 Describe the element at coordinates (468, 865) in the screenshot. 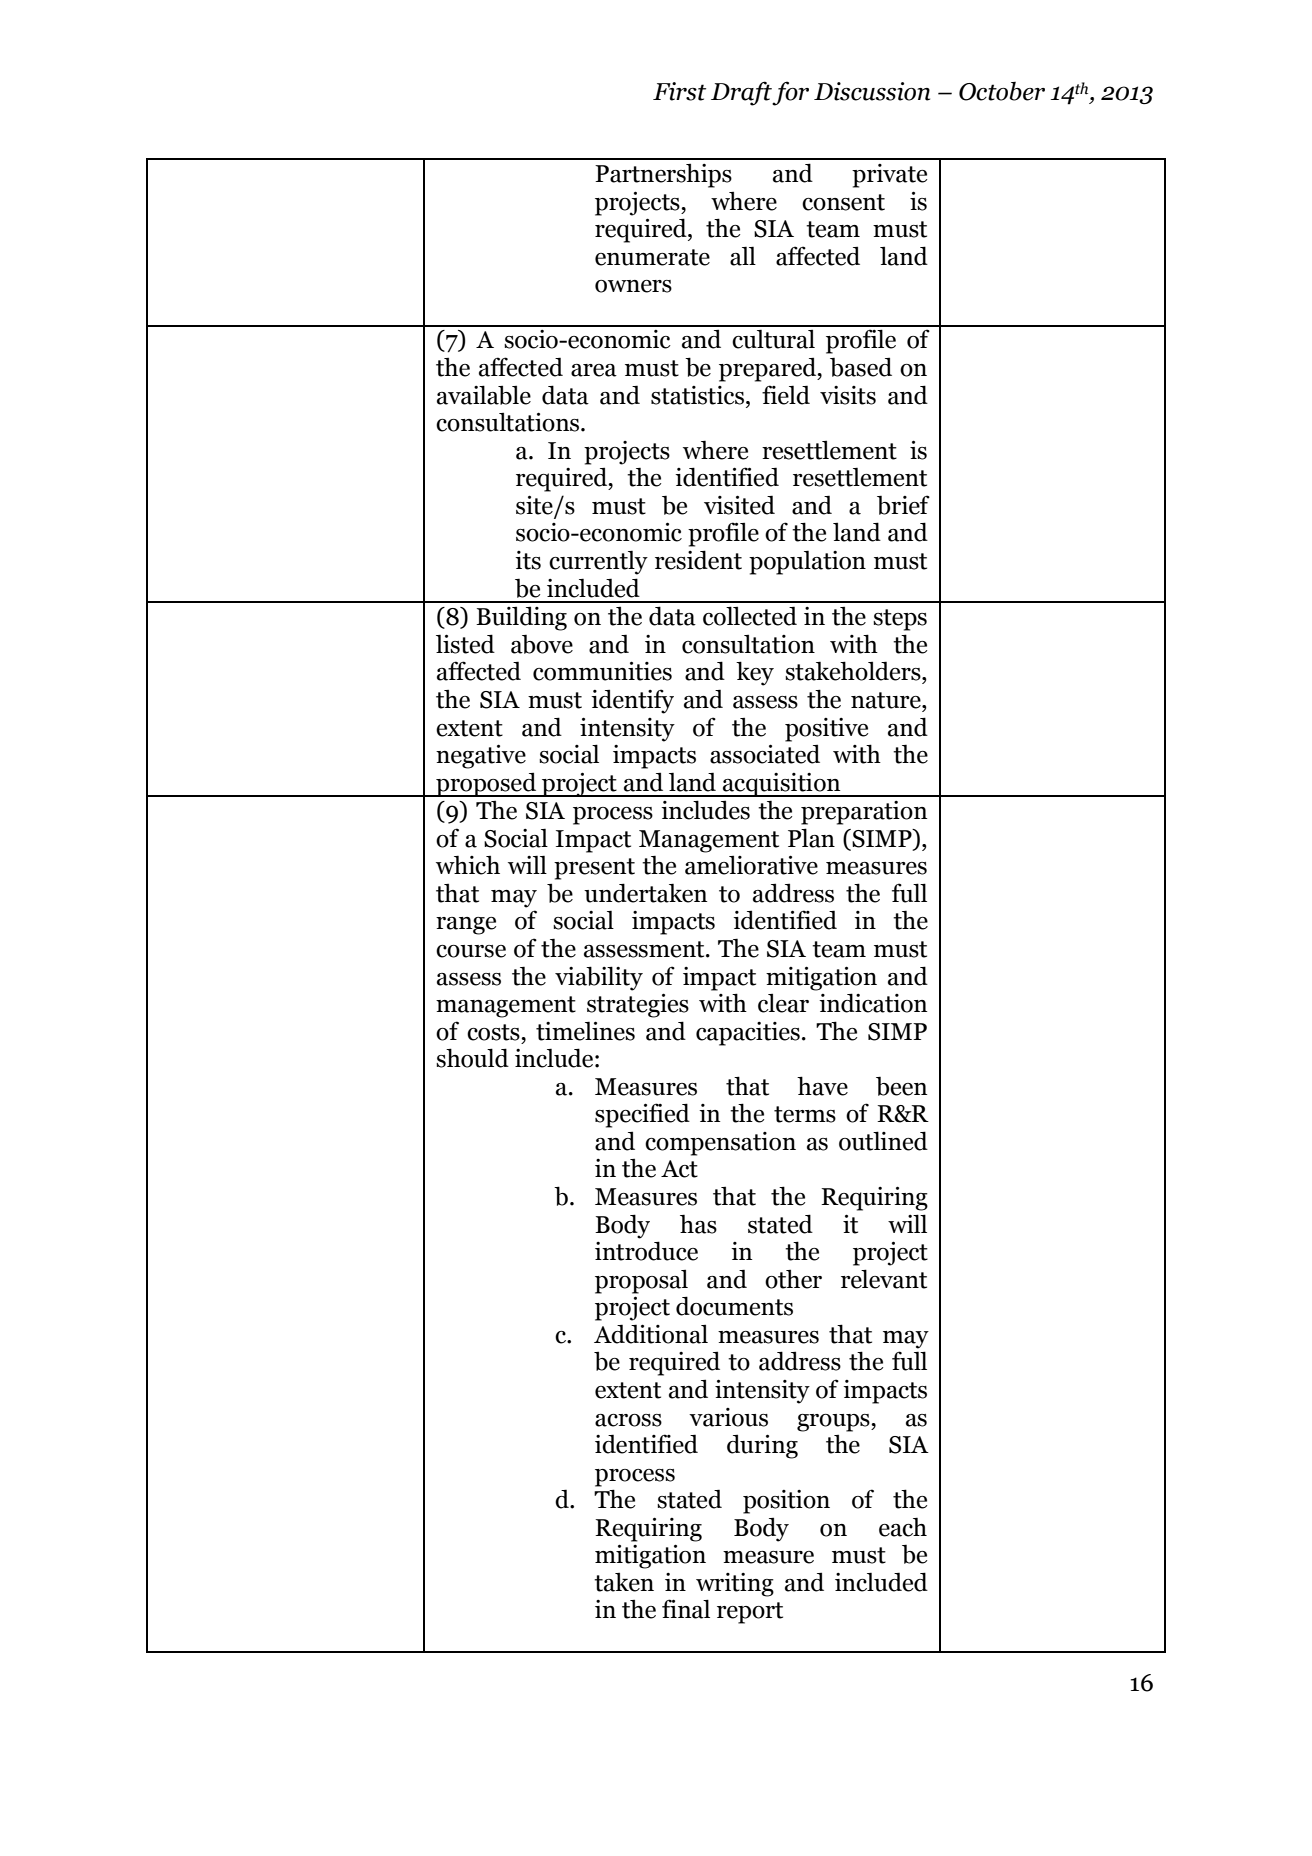

I see `which` at that location.
